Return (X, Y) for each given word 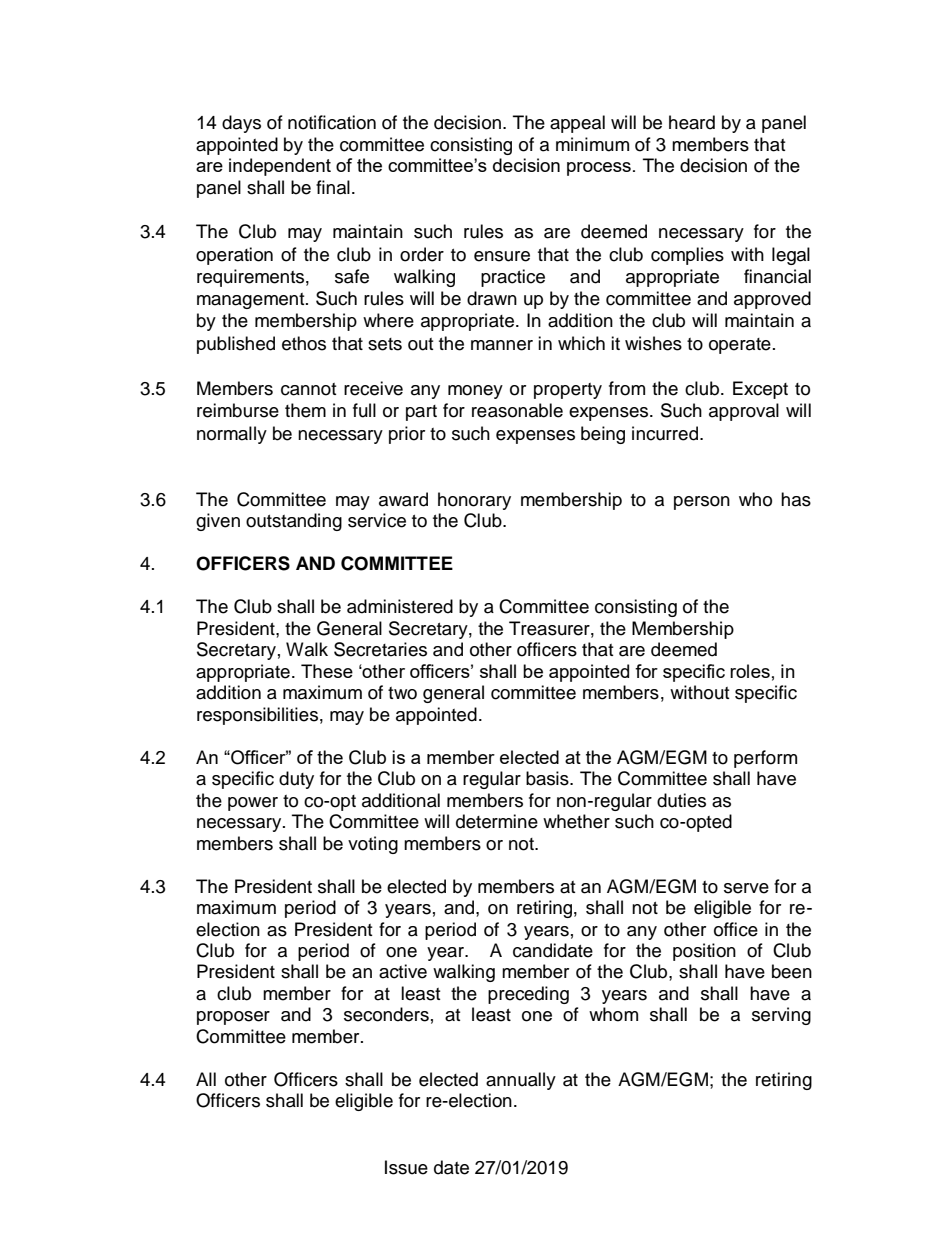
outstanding (294, 522)
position (704, 952)
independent (280, 167)
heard (692, 122)
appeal (577, 124)
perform (765, 759)
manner (502, 345)
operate (740, 346)
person (702, 503)
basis (548, 778)
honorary (474, 501)
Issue (406, 1167)
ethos (304, 343)
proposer (233, 1018)
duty (296, 780)
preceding (528, 995)
